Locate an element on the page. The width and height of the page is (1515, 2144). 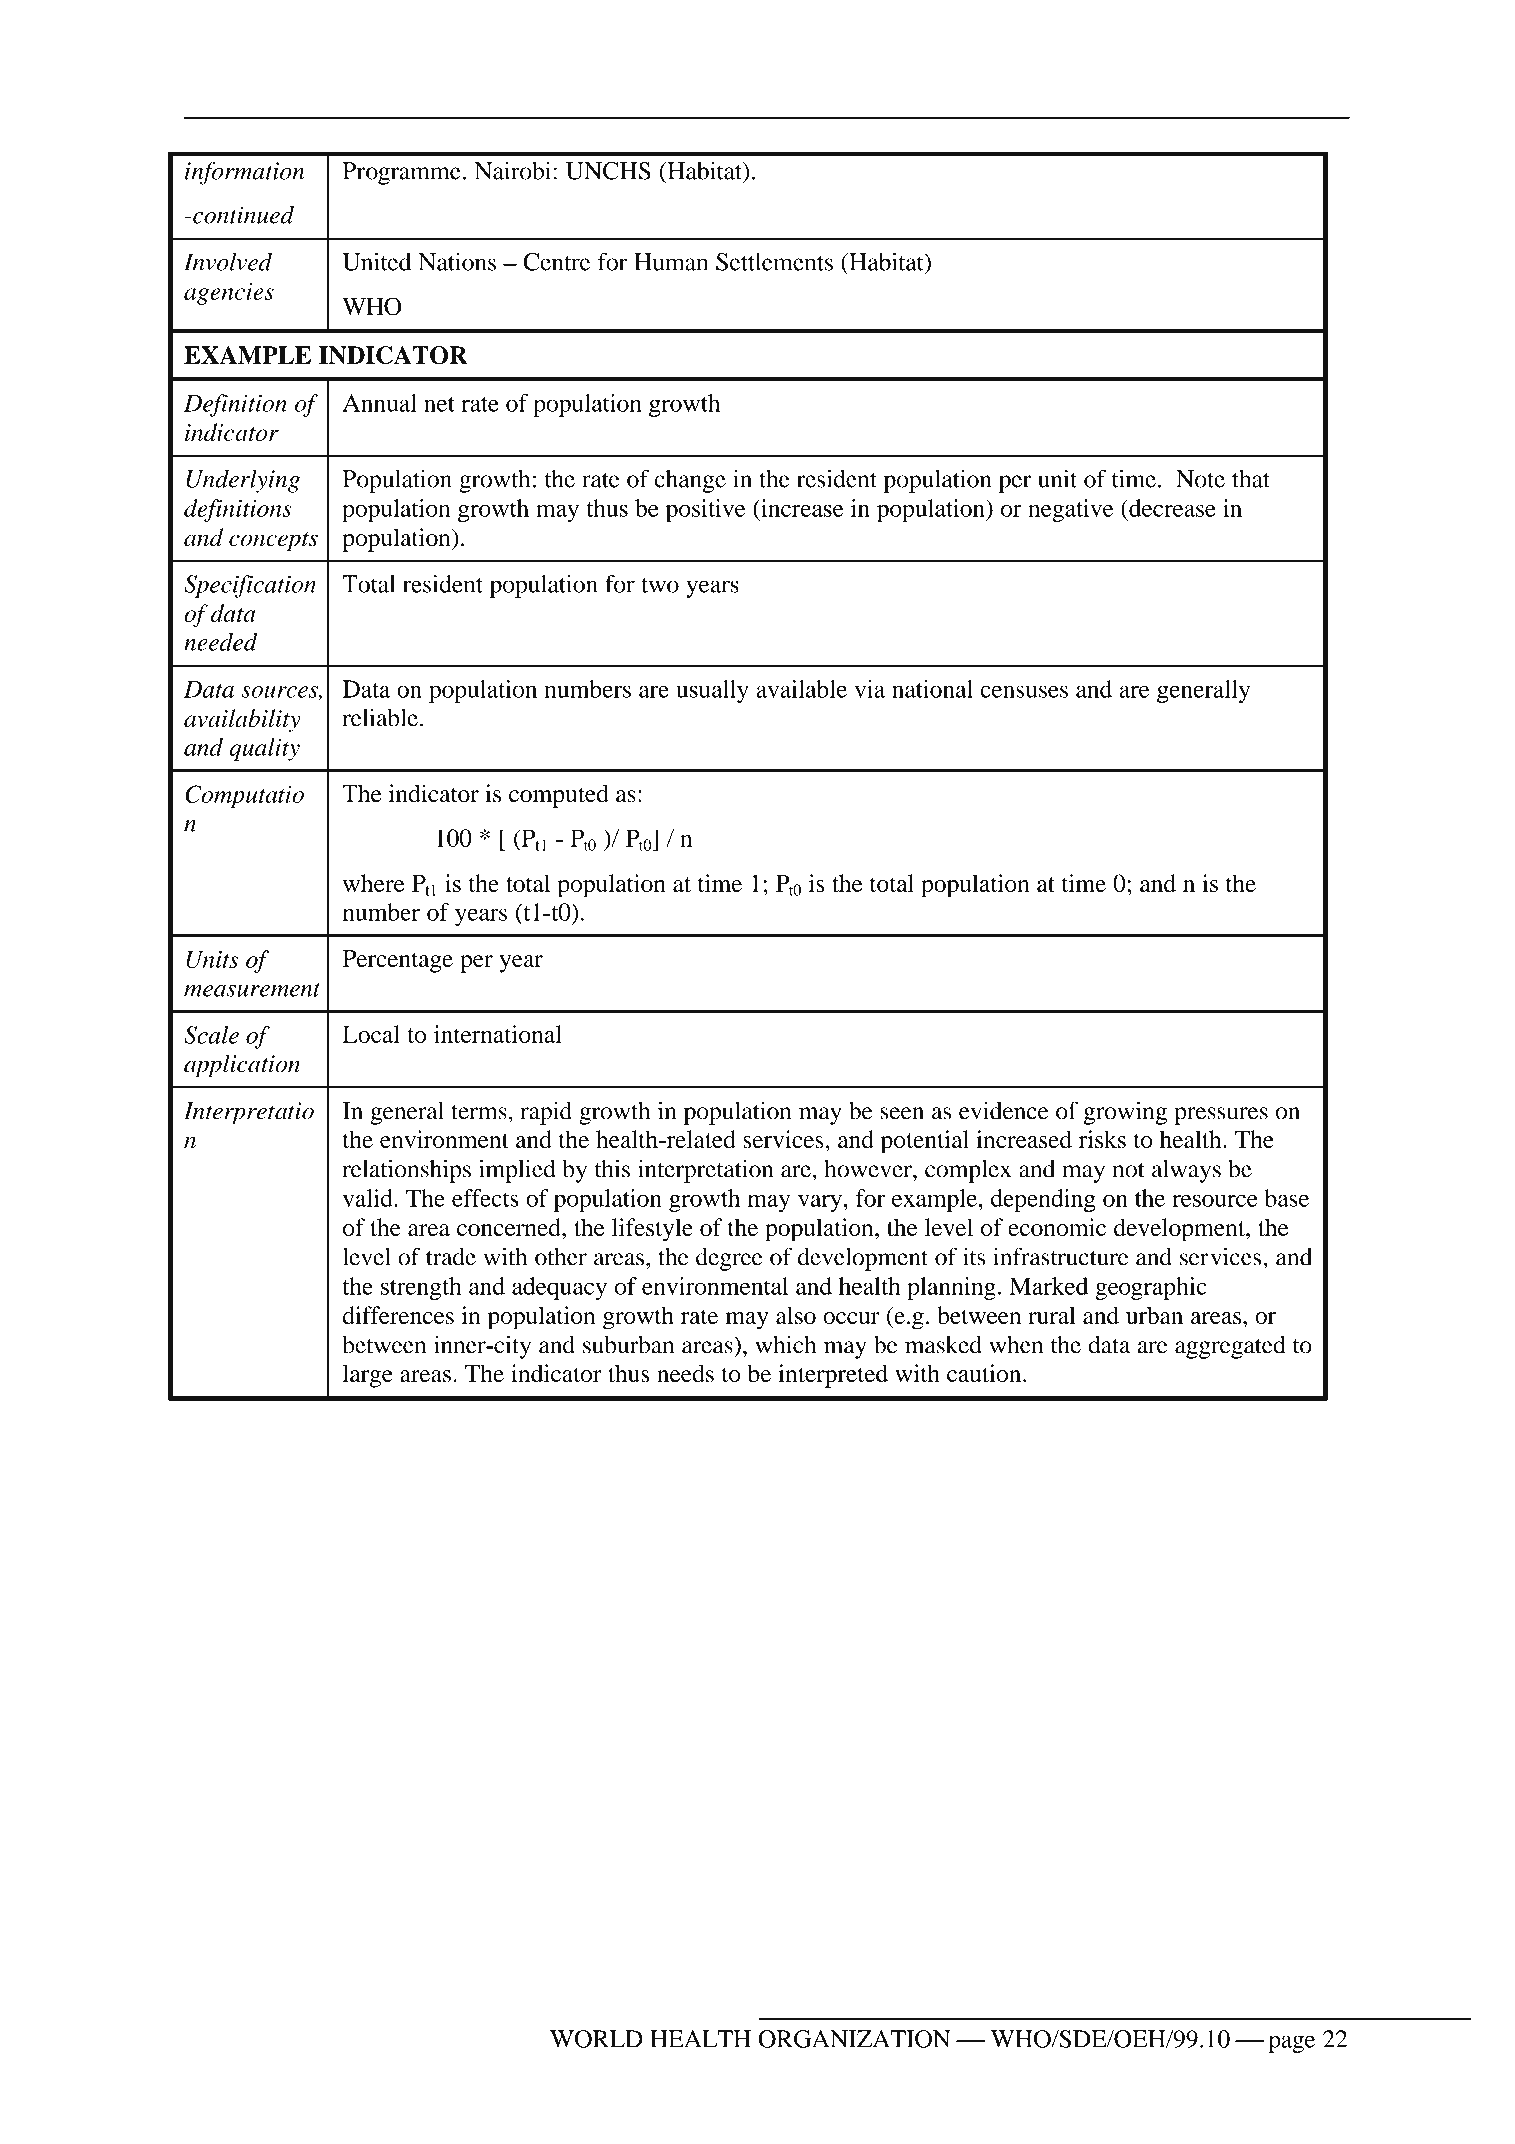
ORGANIZATION is located at coordinates (854, 2039).
